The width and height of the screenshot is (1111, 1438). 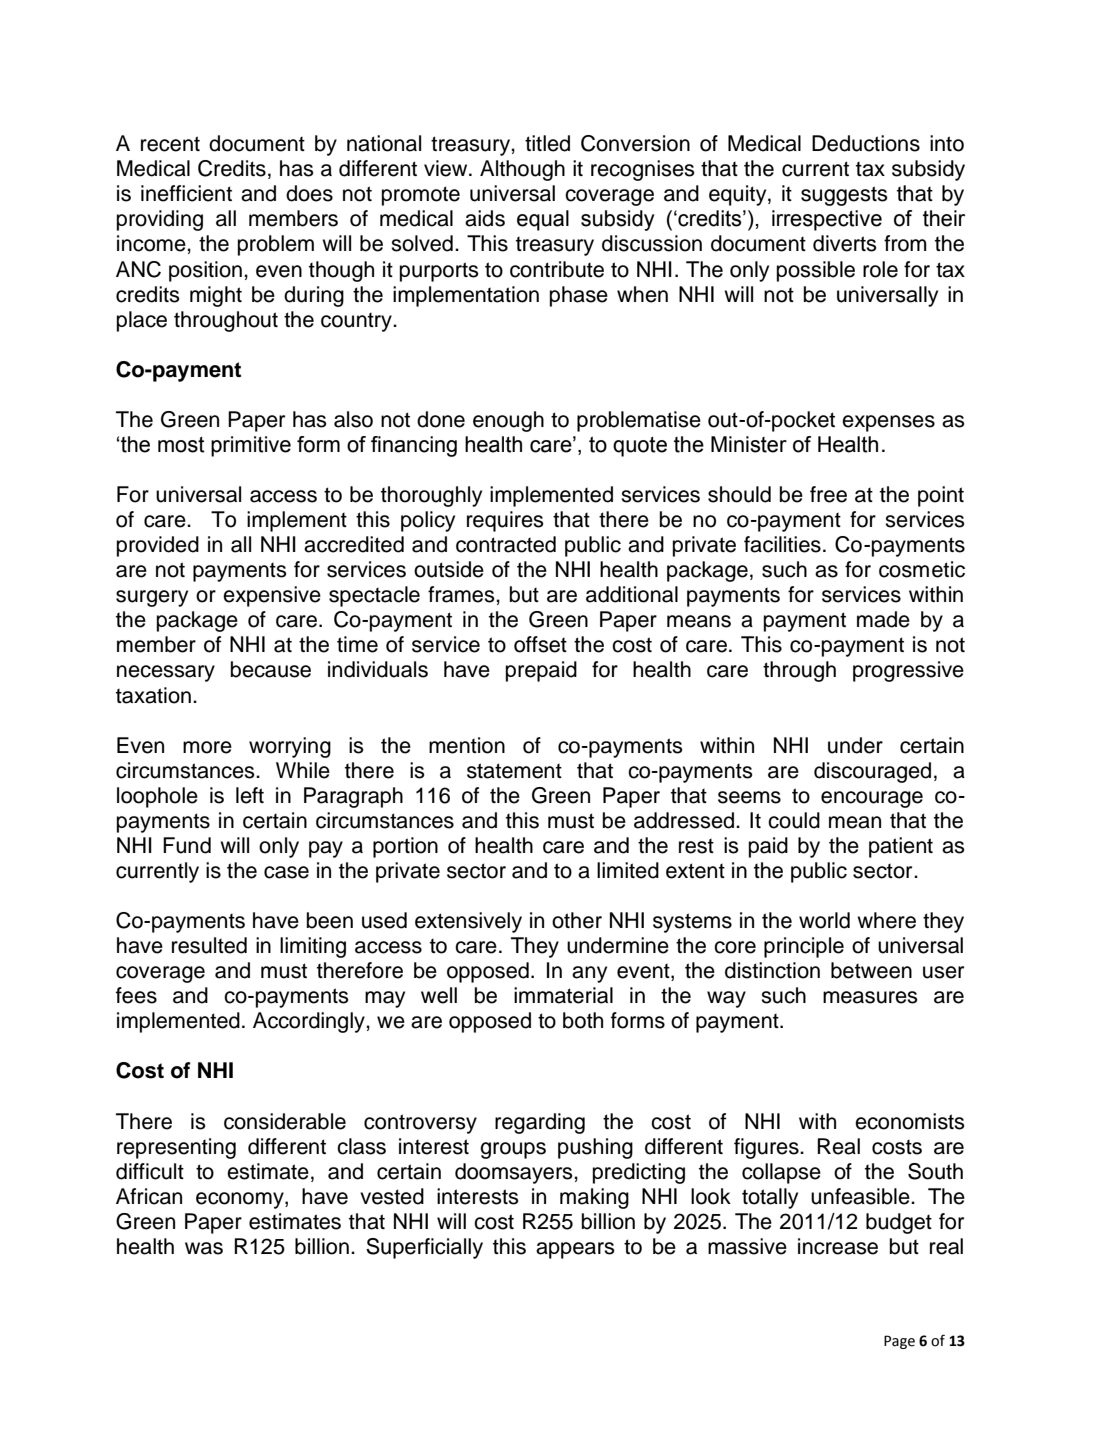 What do you see at coordinates (204, 1248) in the screenshot?
I see `was` at bounding box center [204, 1248].
